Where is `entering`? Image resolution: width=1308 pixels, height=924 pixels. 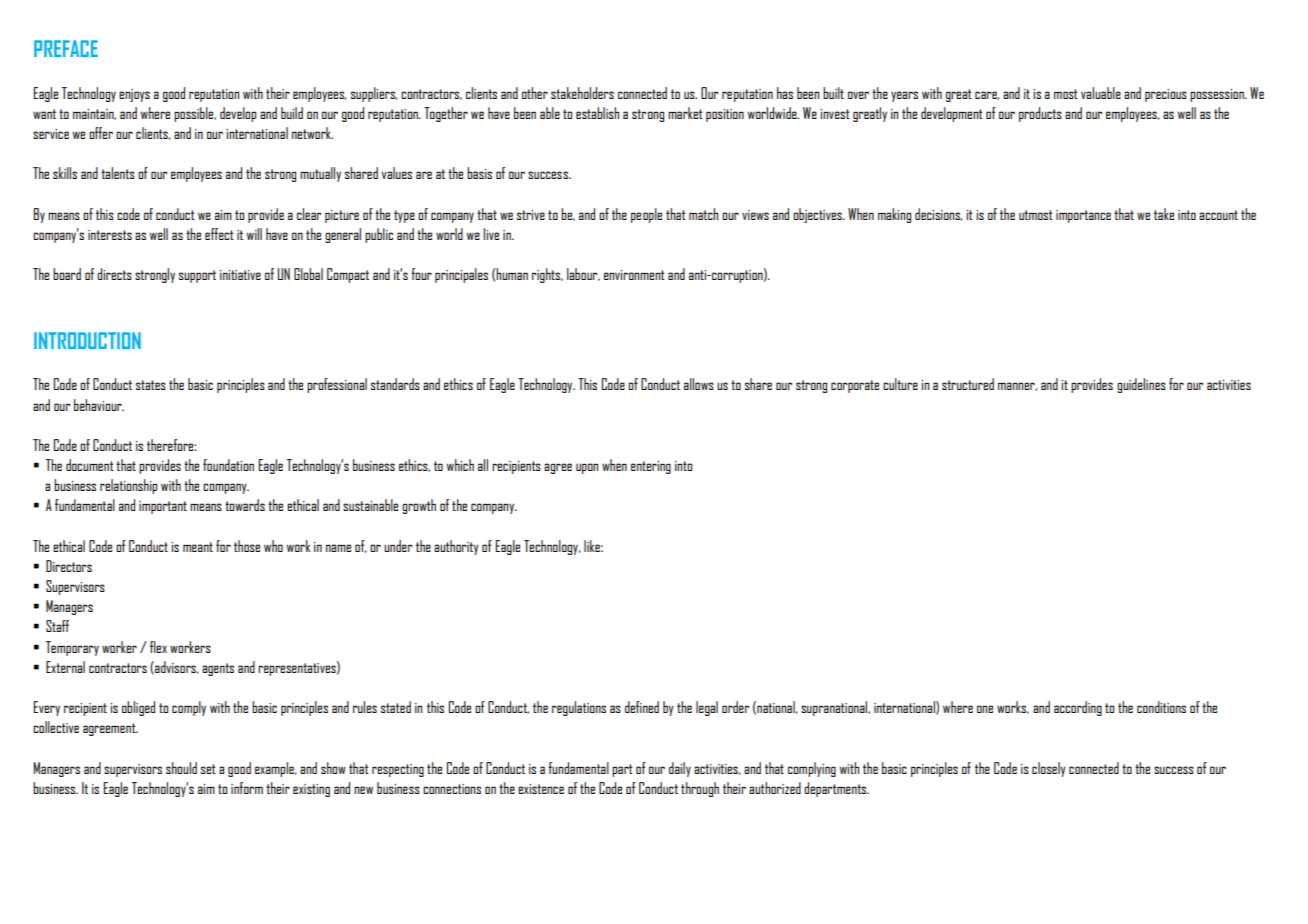
entering is located at coordinates (651, 467).
